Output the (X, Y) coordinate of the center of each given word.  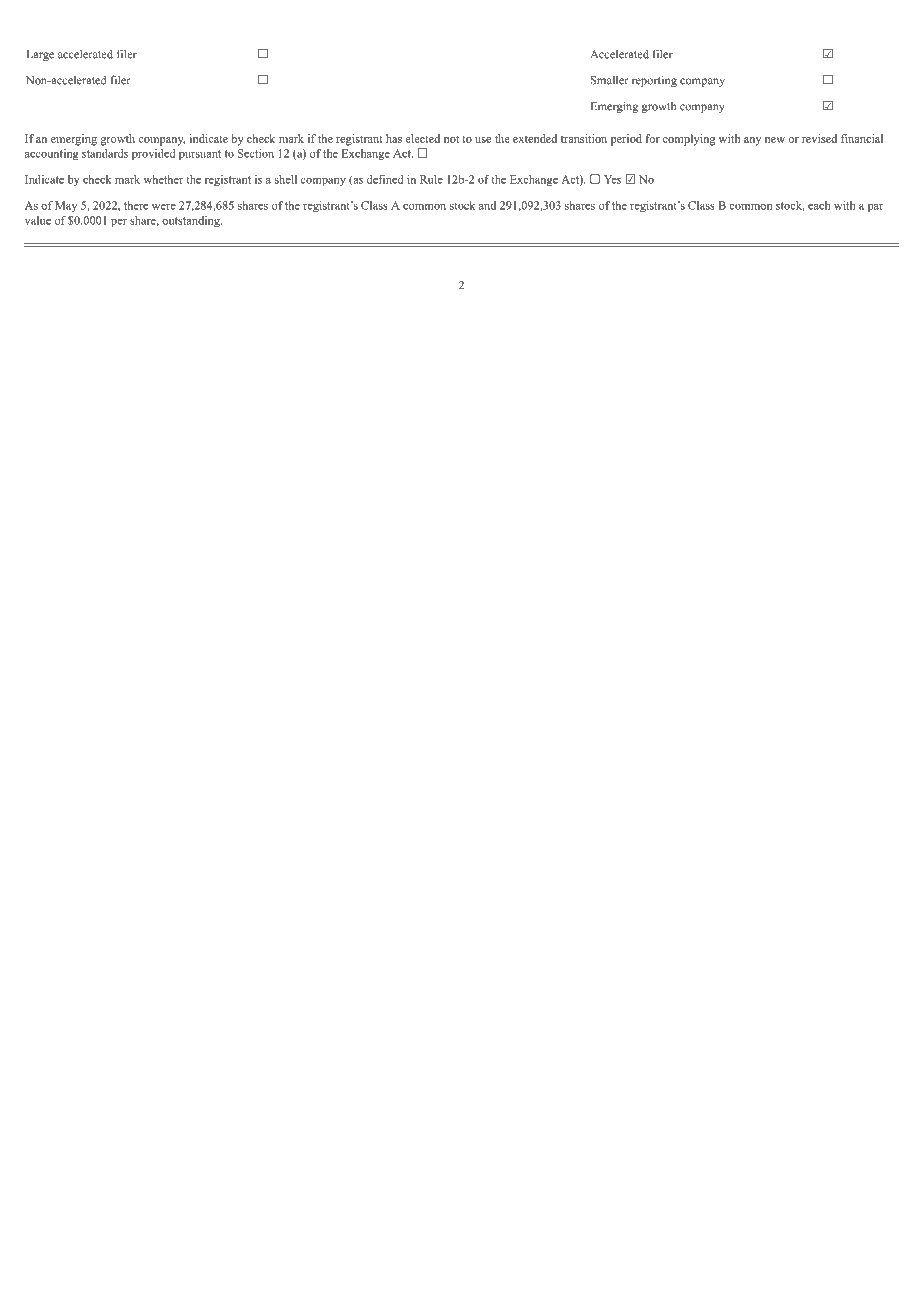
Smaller (610, 80)
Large (40, 55)
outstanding (192, 221)
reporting (654, 81)
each (819, 205)
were (164, 207)
